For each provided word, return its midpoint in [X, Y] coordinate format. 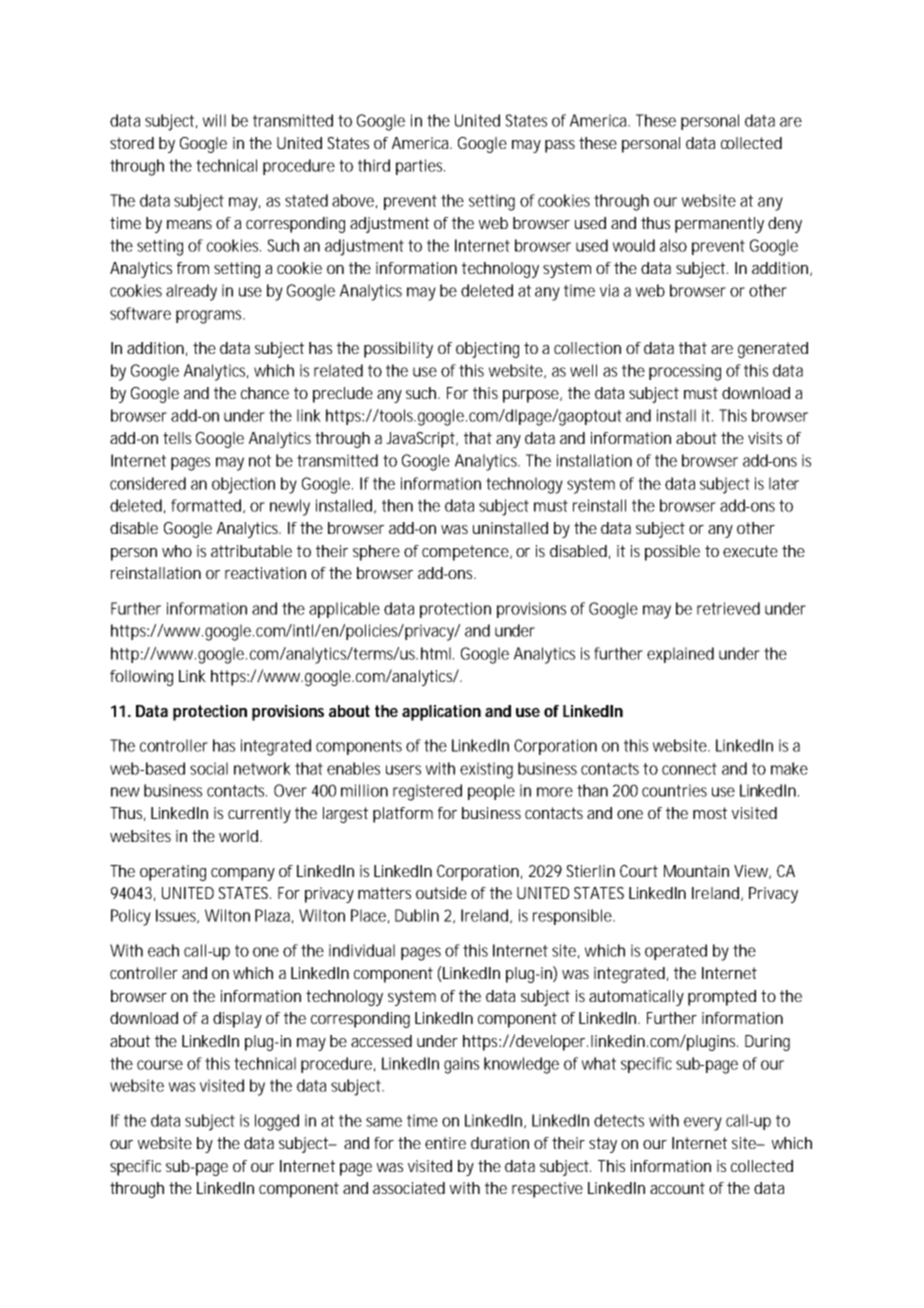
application [441, 713]
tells [177, 438]
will [214, 120]
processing [685, 372]
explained [680, 655]
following [141, 678]
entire [445, 1143]
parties [420, 167]
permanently [719, 225]
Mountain [696, 871]
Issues [177, 916]
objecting [487, 350]
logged [277, 1122]
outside [441, 893]
